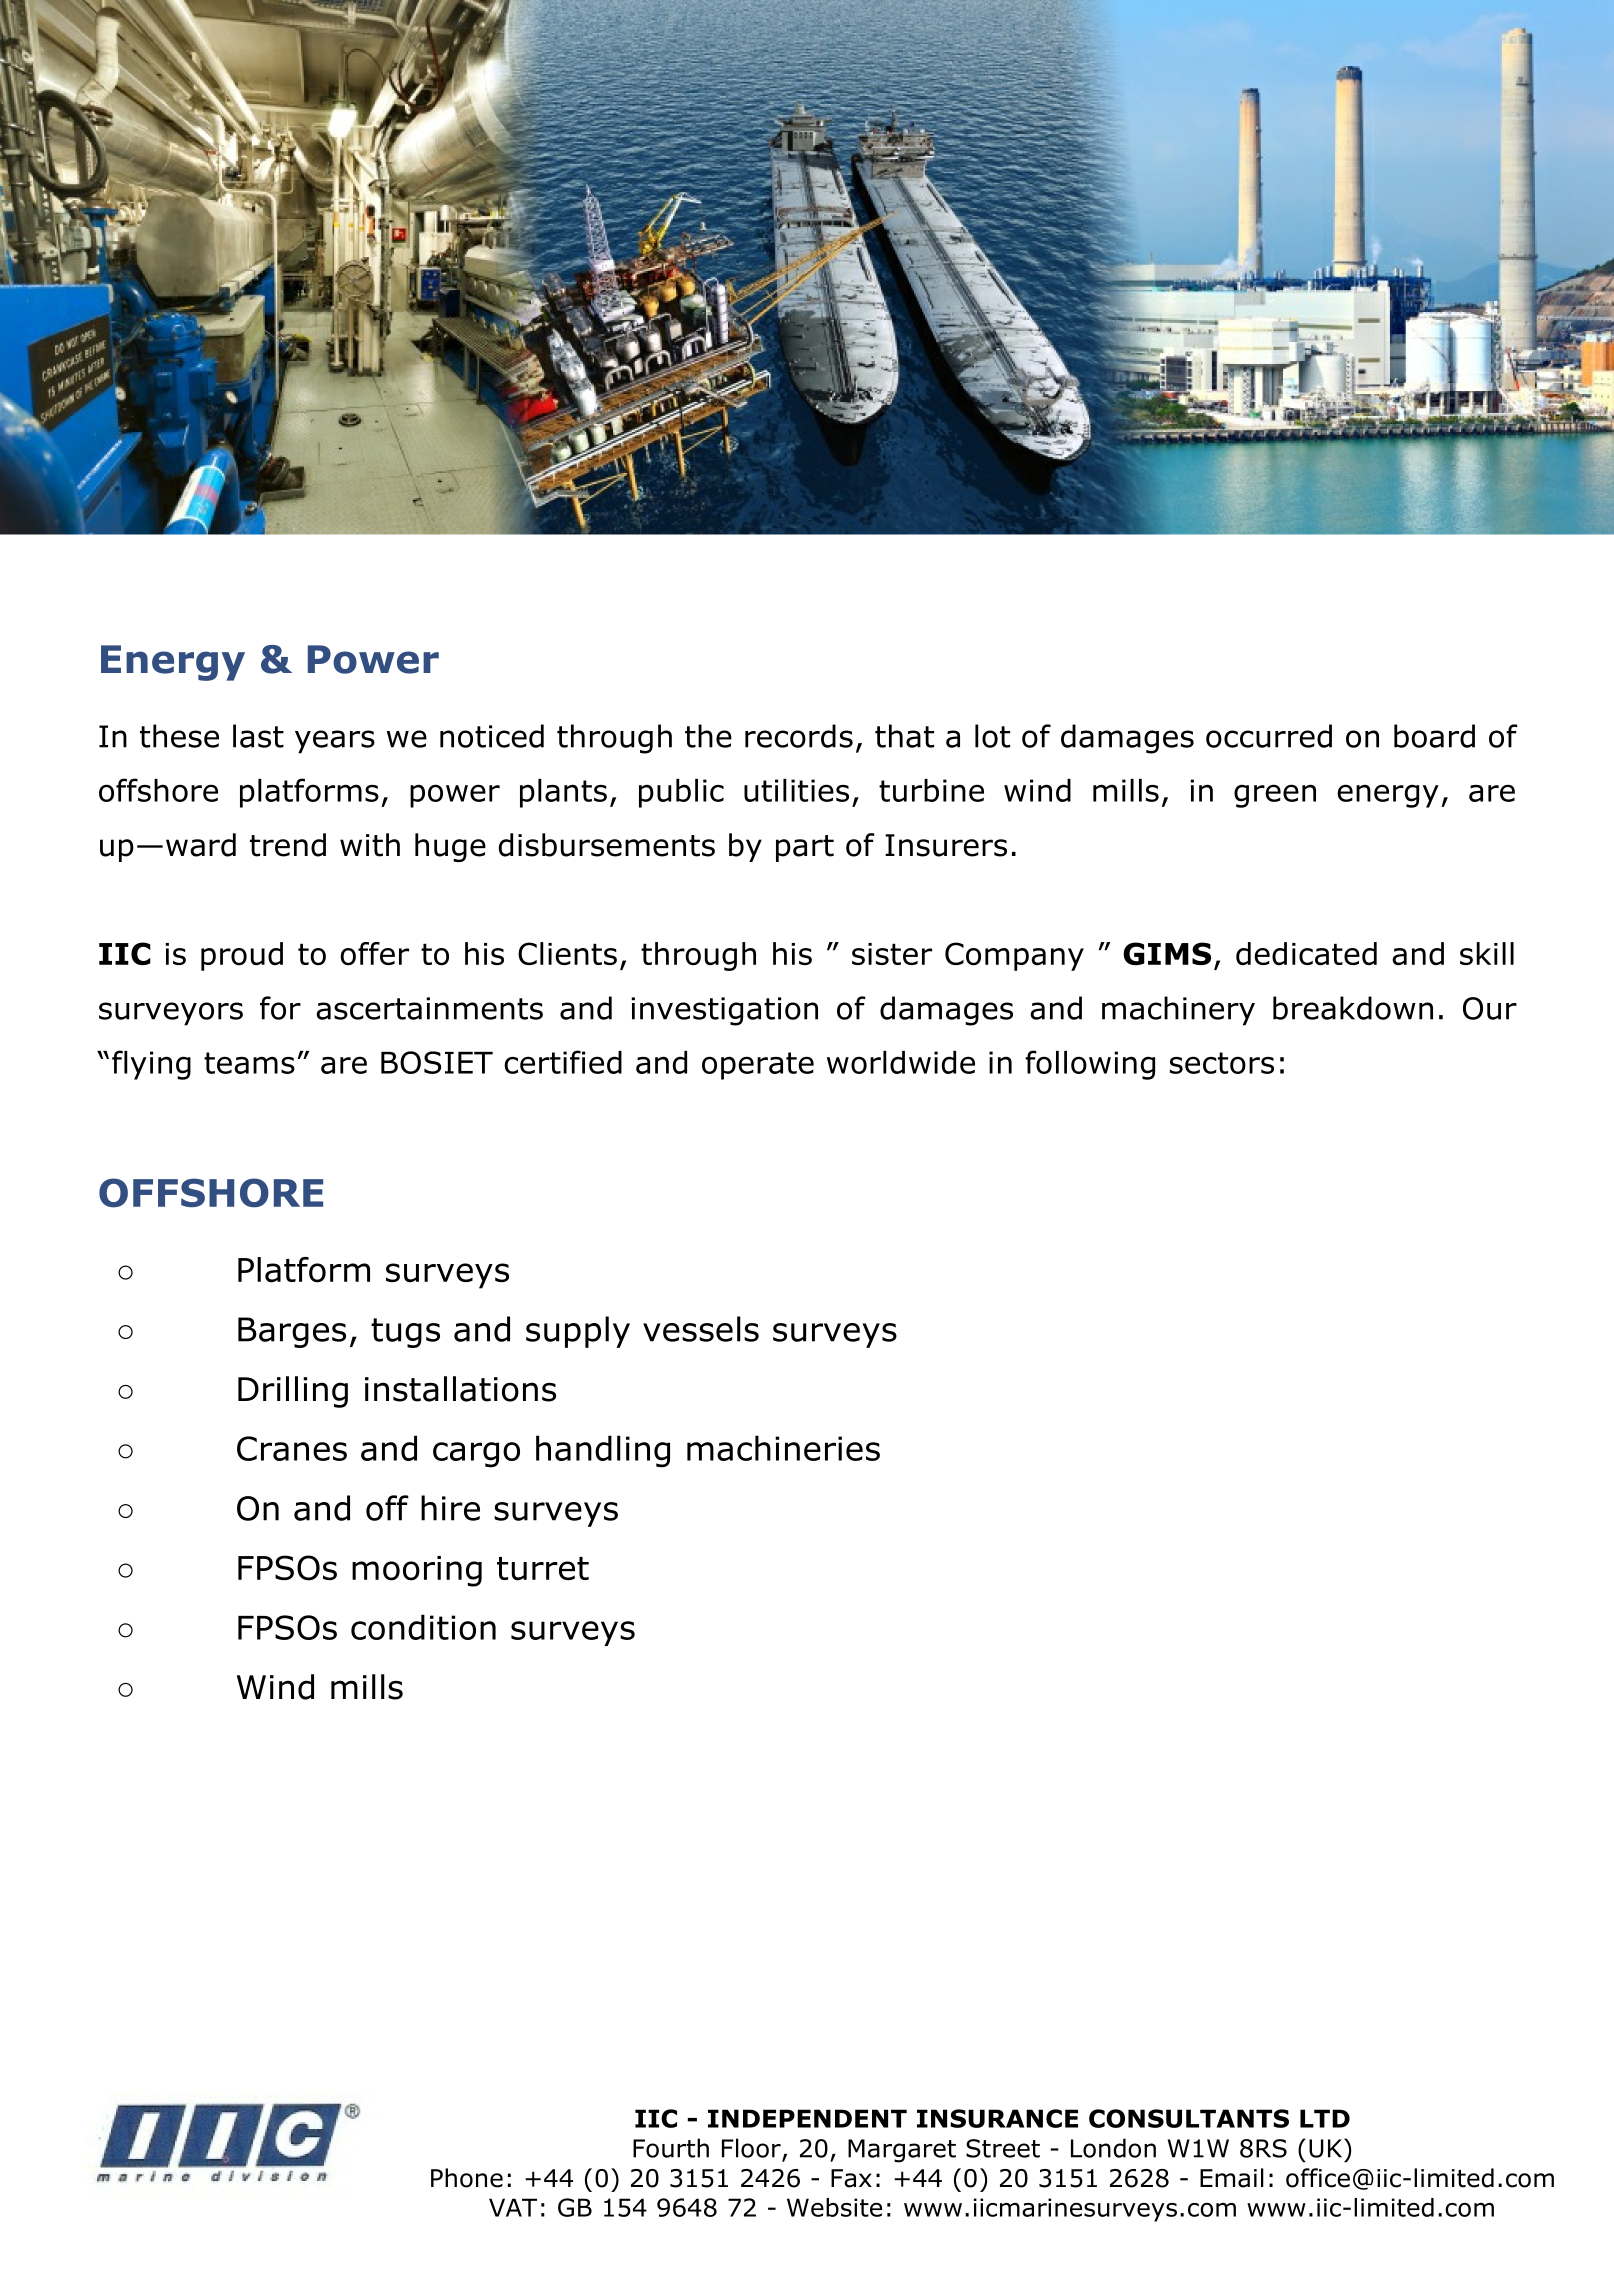  Describe the element at coordinates (1275, 796) in the image. I see `green` at that location.
